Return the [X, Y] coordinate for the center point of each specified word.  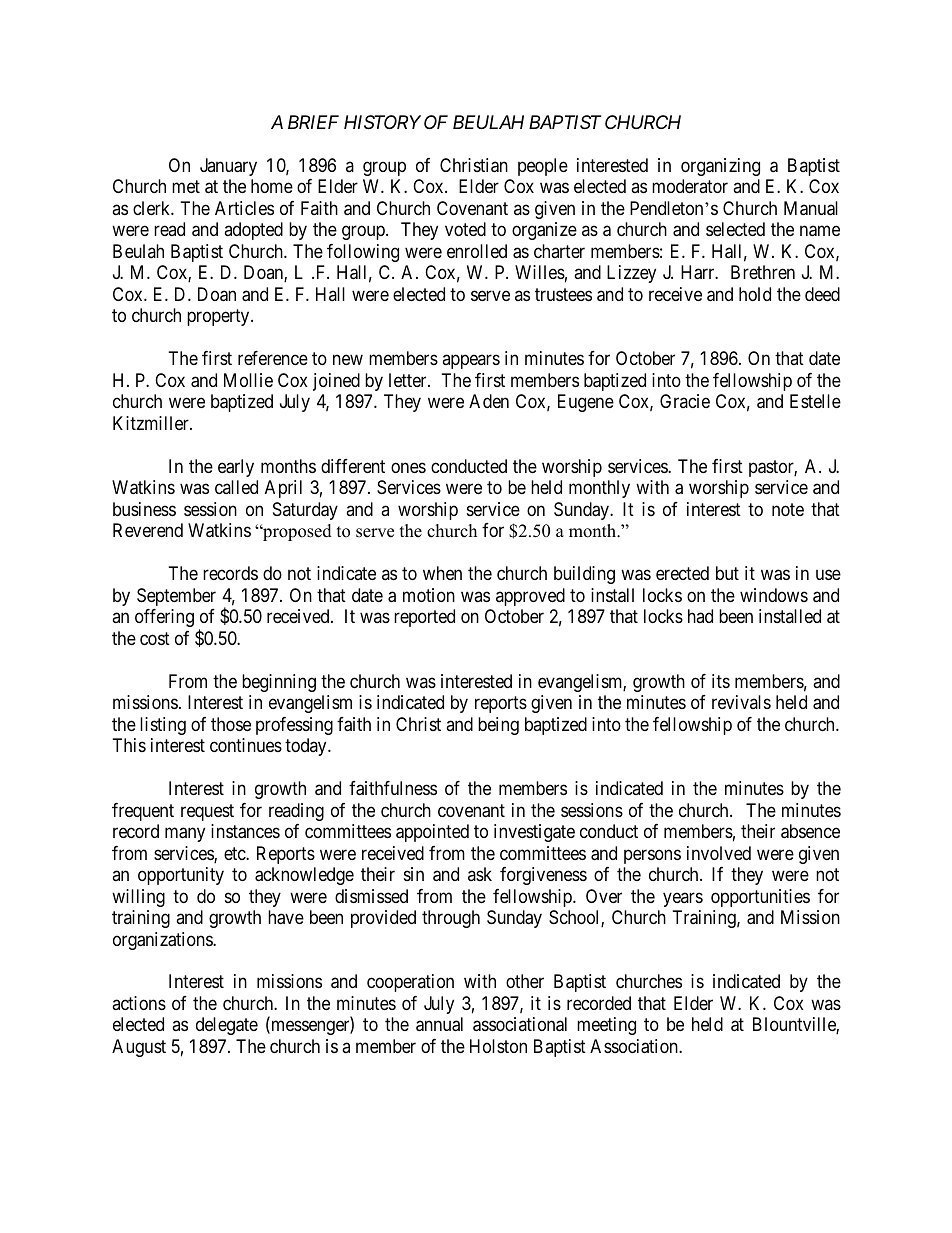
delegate [227, 1026]
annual [439, 1024]
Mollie [248, 380]
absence [810, 831]
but [727, 573]
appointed [432, 833]
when [442, 573]
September [176, 597]
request [207, 812]
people [543, 167]
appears [471, 362]
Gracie [685, 401]
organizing [720, 167]
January [228, 167]
